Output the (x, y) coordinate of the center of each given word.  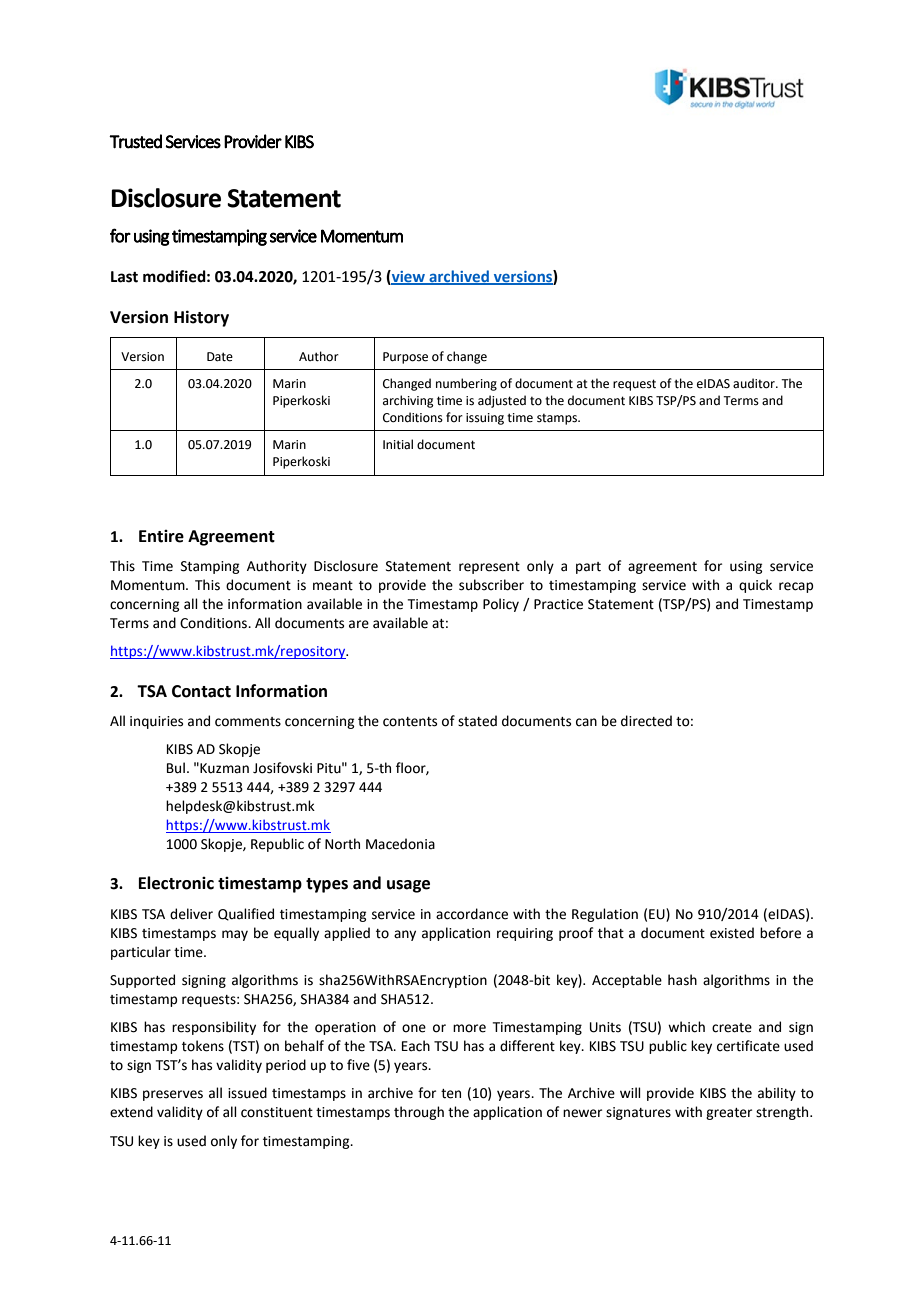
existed (732, 933)
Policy (501, 605)
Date (220, 357)
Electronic (176, 883)
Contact (201, 691)
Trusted (135, 141)
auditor (755, 383)
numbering (466, 384)
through (419, 1113)
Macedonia (400, 844)
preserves (173, 1095)
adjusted (502, 401)
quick (755, 586)
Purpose (405, 358)
